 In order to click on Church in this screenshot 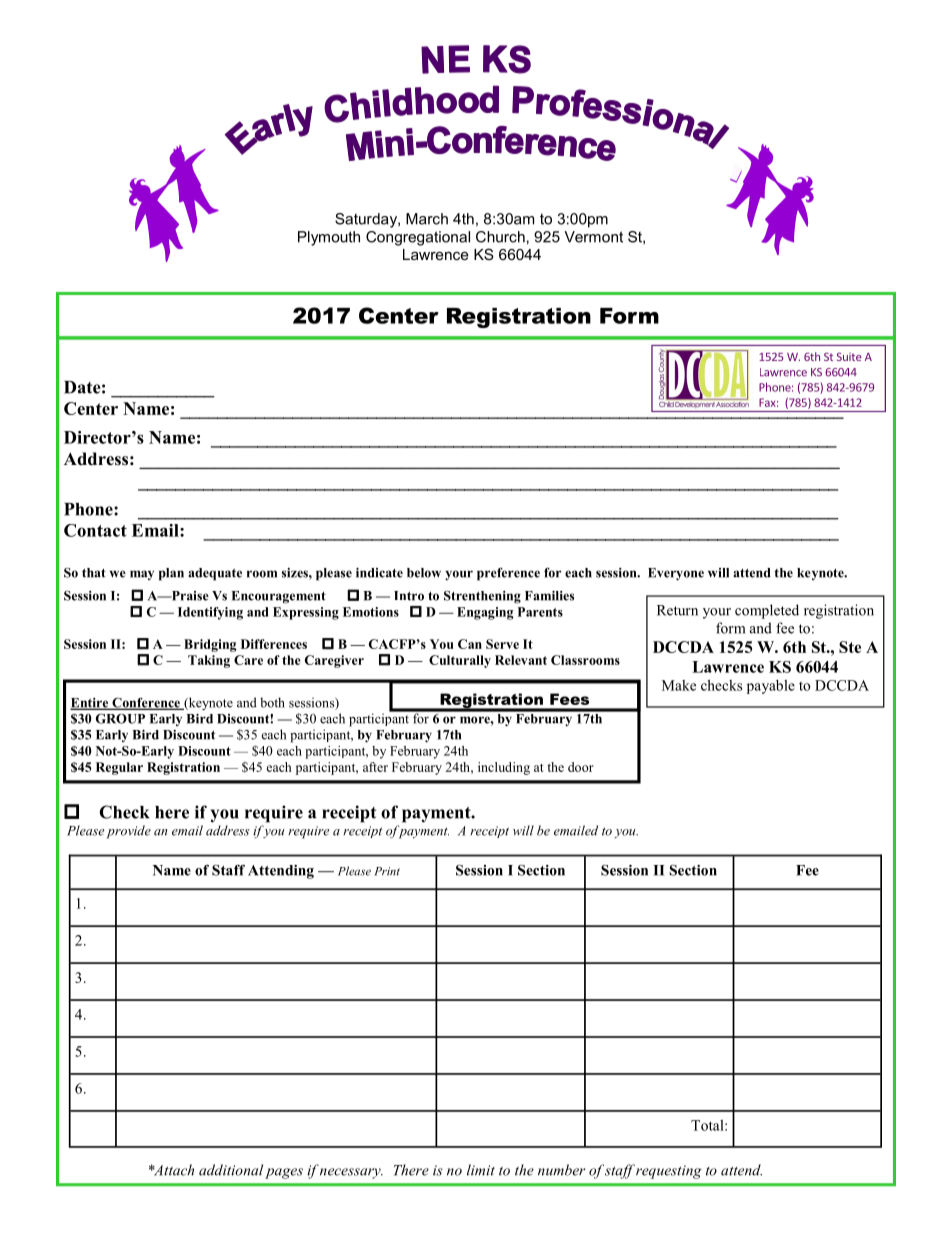, I will do `click(500, 237)`.
